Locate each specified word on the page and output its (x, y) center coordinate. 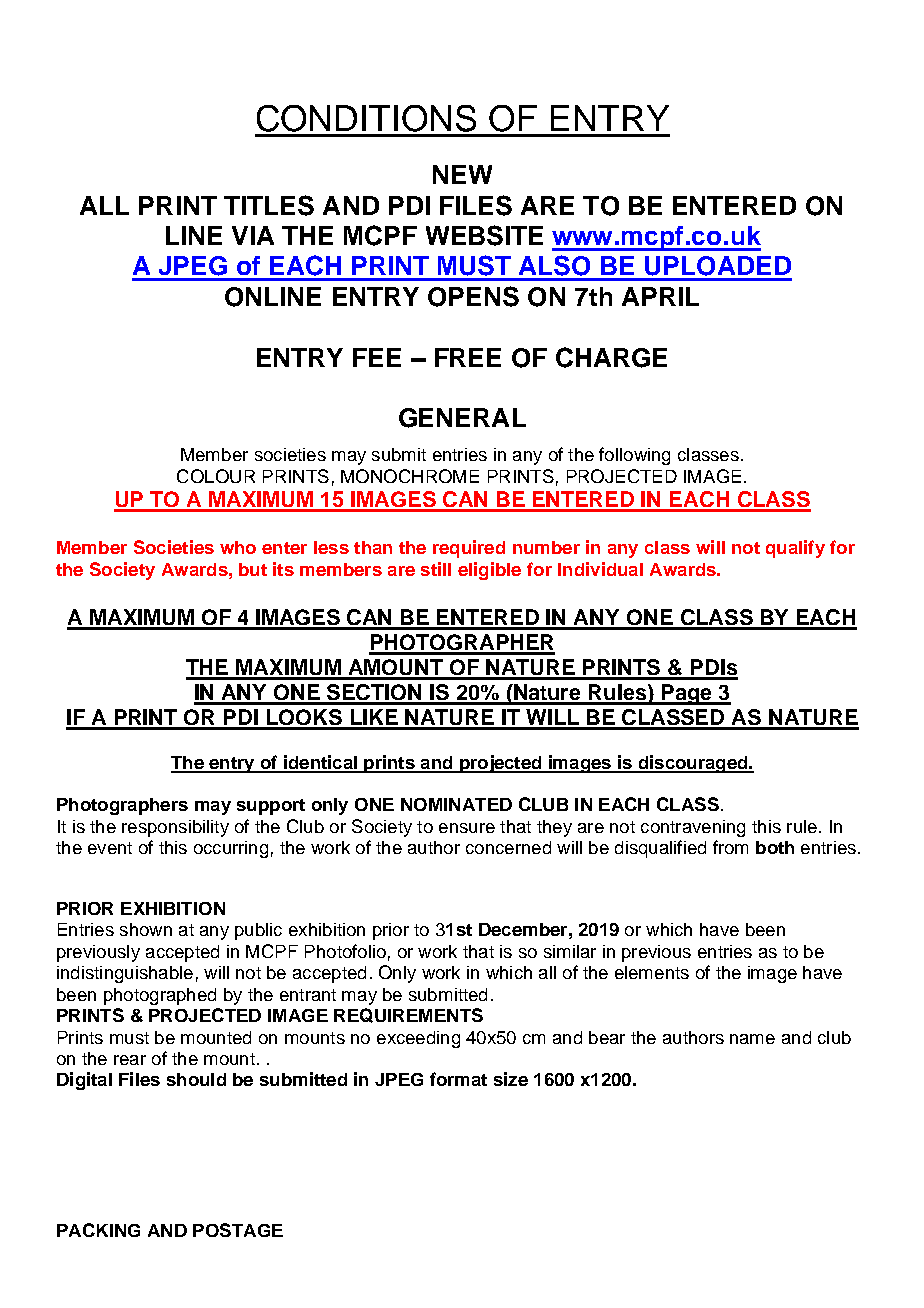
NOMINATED (456, 804)
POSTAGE (238, 1230)
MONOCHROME (410, 476)
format (458, 1079)
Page (686, 694)
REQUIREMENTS (408, 1015)
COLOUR (216, 476)
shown (146, 929)
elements (652, 972)
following (634, 456)
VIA (253, 235)
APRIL (660, 296)
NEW (462, 174)
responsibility (175, 828)
